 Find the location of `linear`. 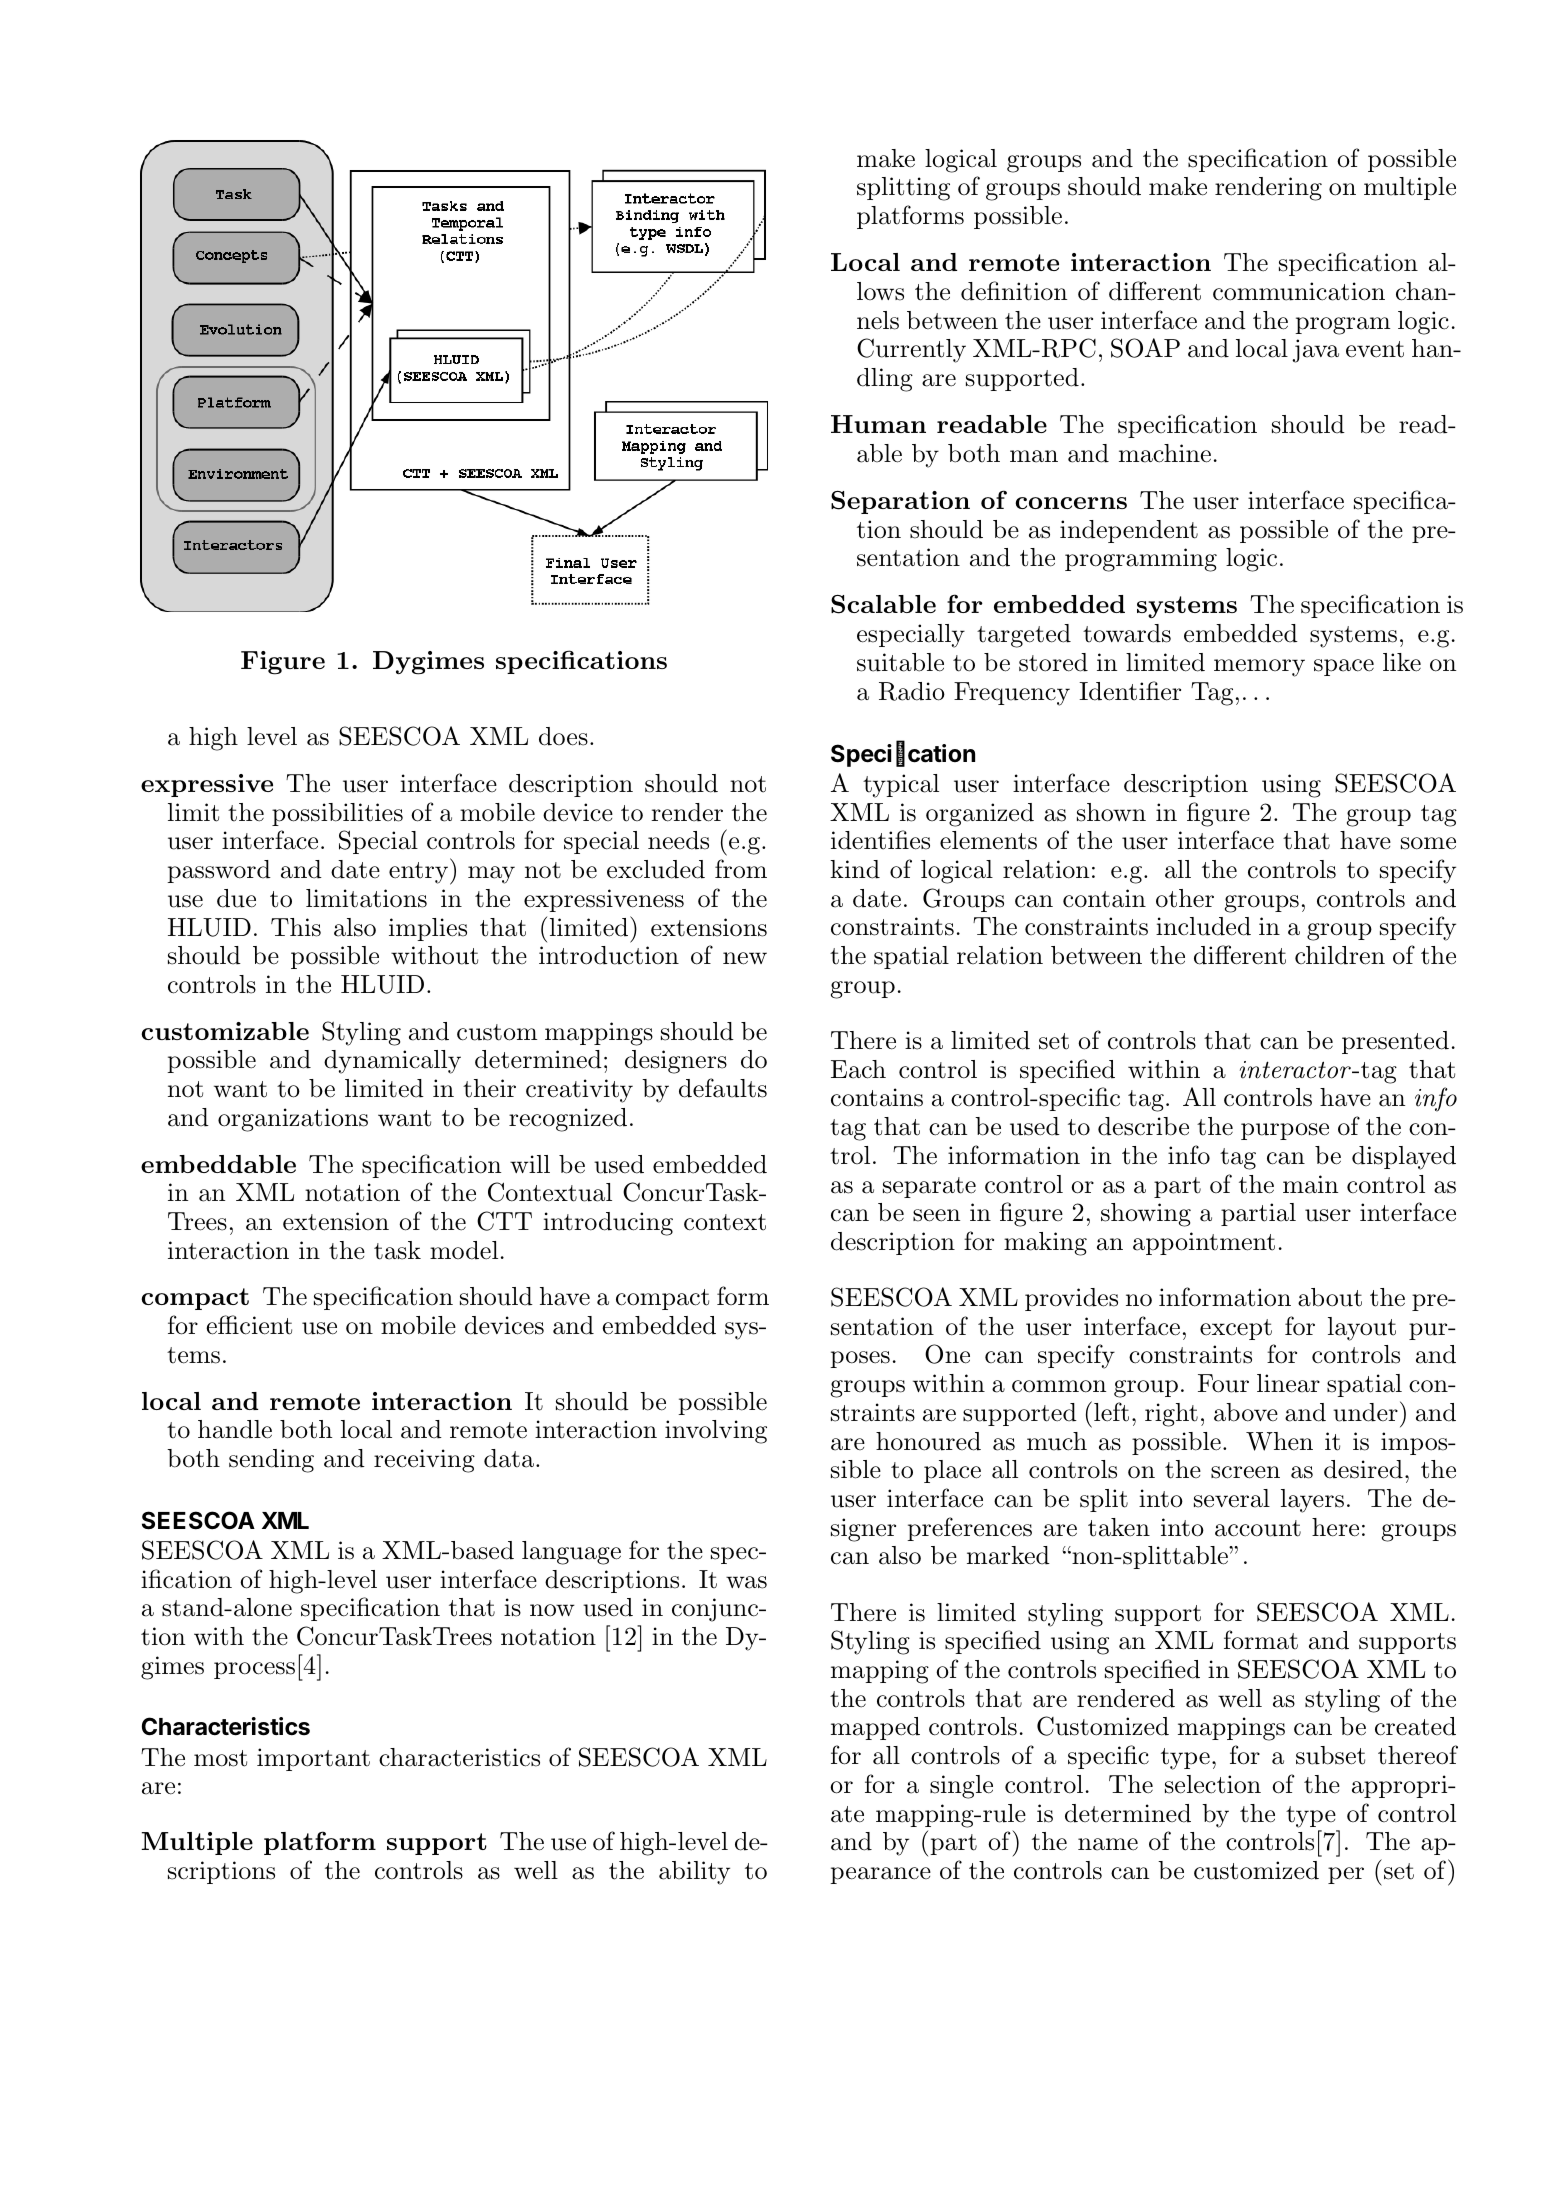

linear is located at coordinates (1288, 1383).
